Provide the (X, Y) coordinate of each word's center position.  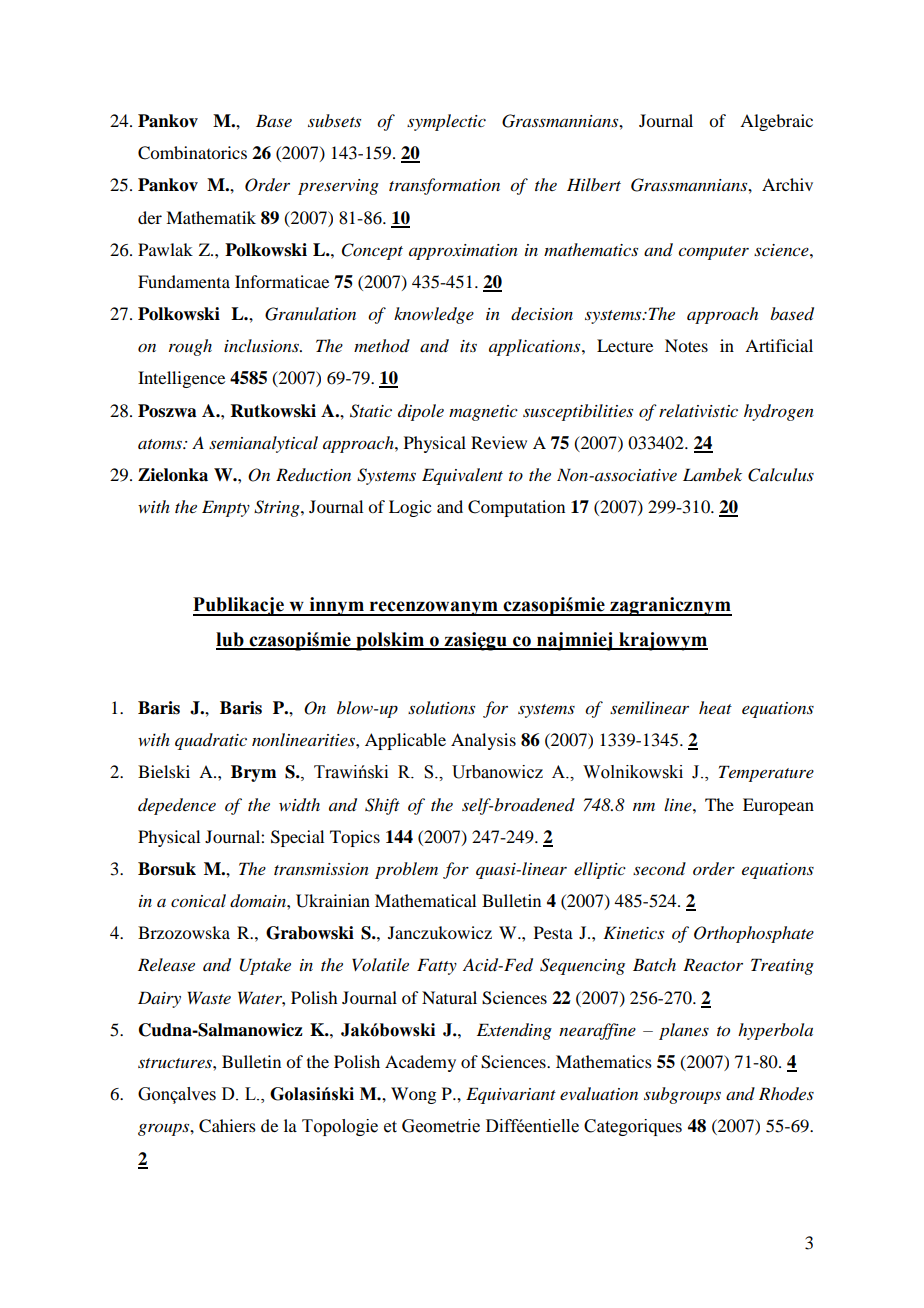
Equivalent (462, 476)
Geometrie (441, 1126)
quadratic (211, 741)
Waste (209, 997)
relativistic (698, 410)
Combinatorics (192, 153)
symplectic (446, 122)
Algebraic (776, 122)
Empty (226, 508)
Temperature (766, 773)
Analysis (483, 741)
